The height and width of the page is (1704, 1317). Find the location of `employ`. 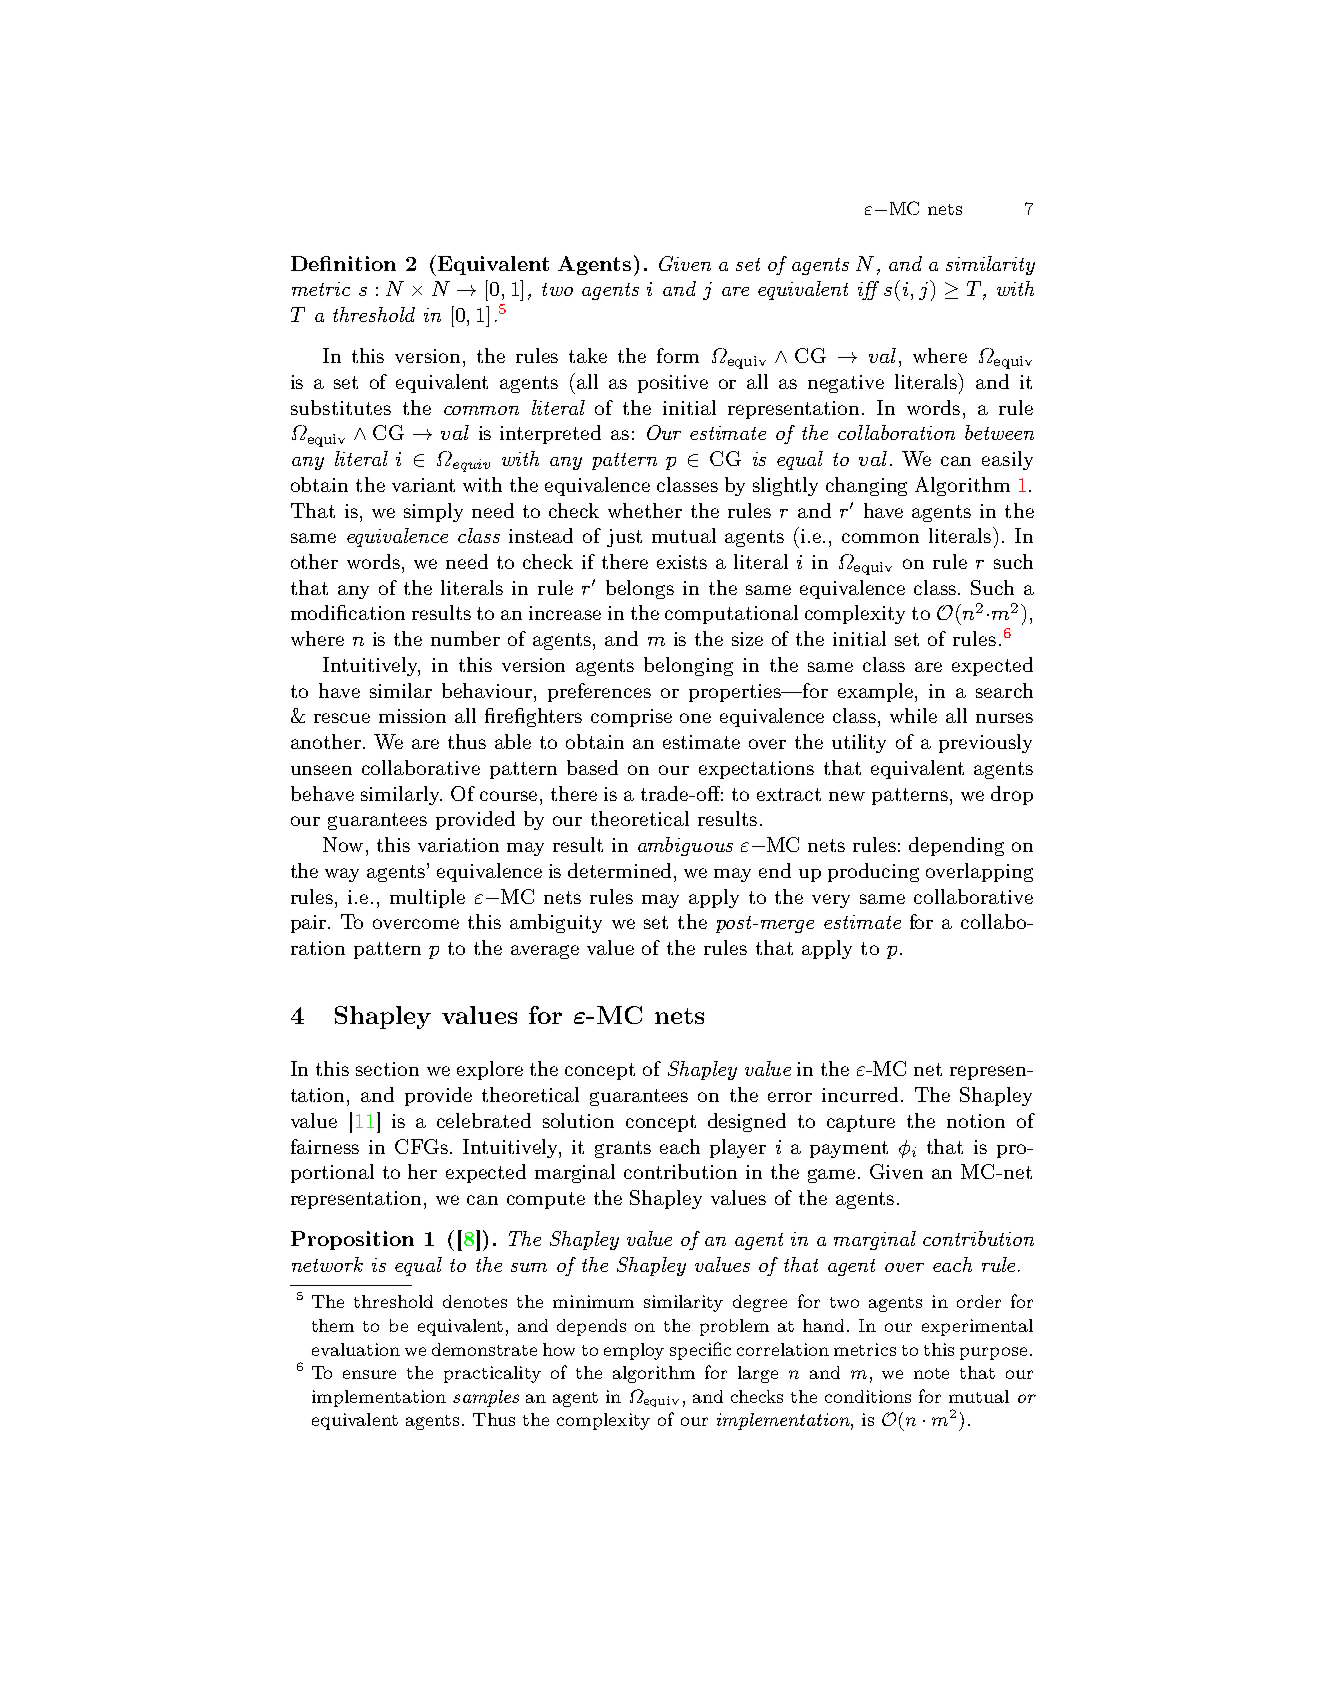

employ is located at coordinates (634, 1351).
